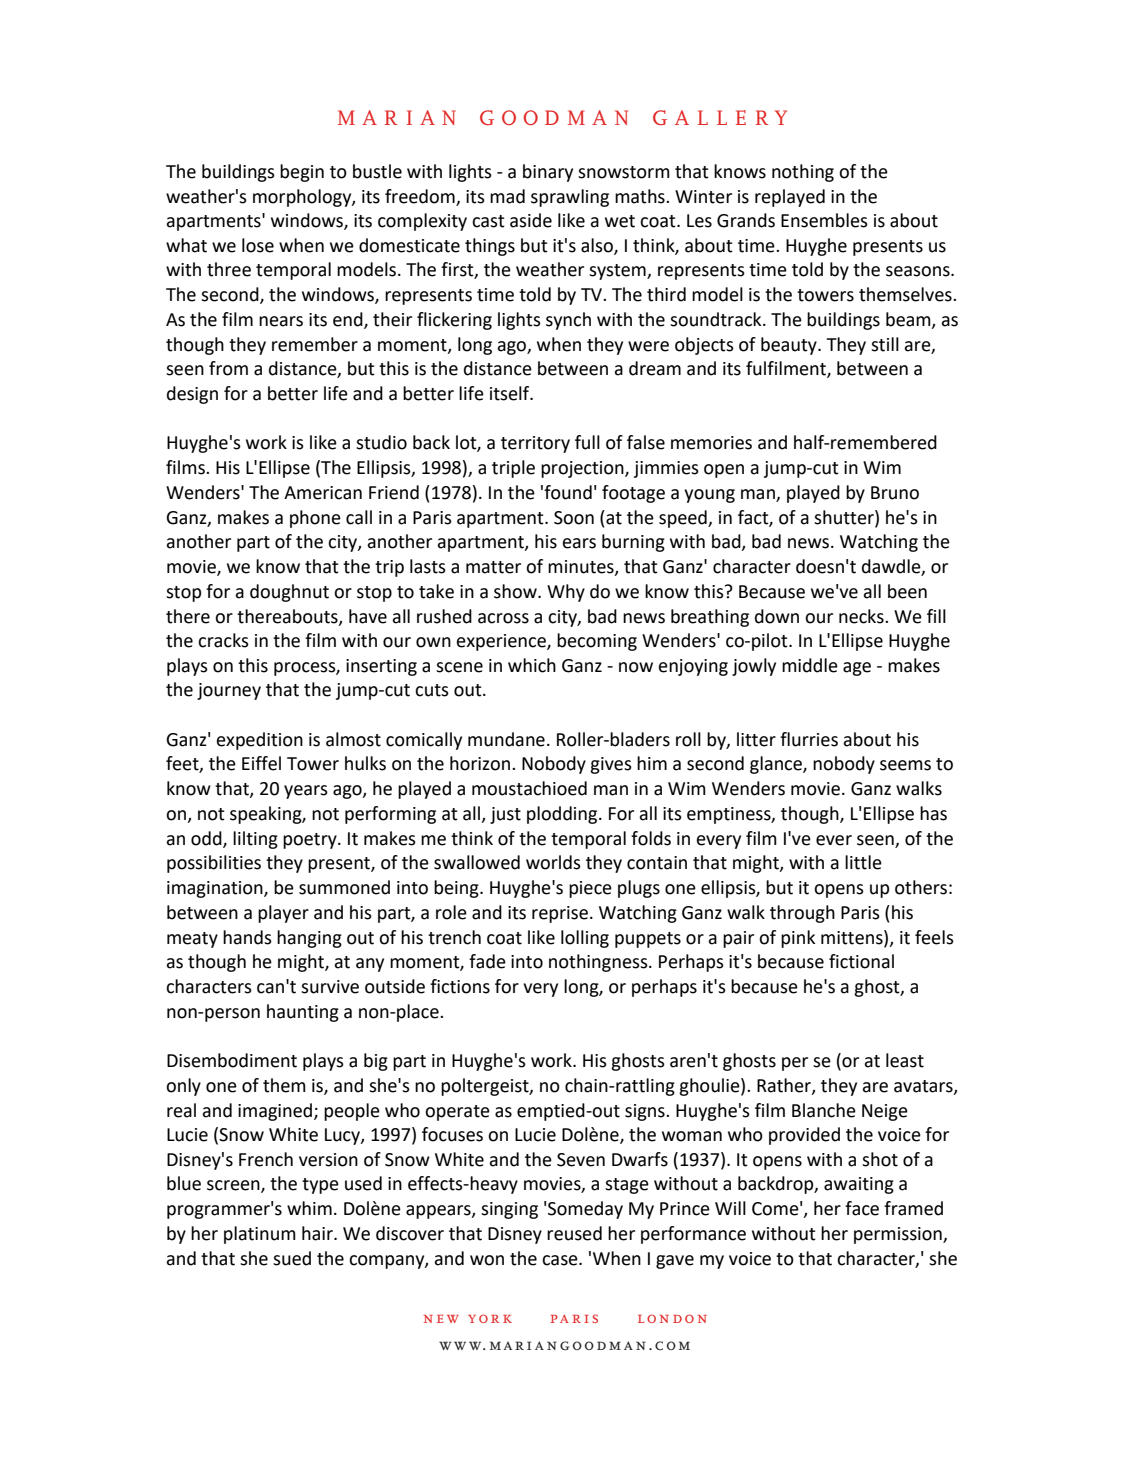  What do you see at coordinates (863, 862) in the page?
I see `little` at bounding box center [863, 862].
